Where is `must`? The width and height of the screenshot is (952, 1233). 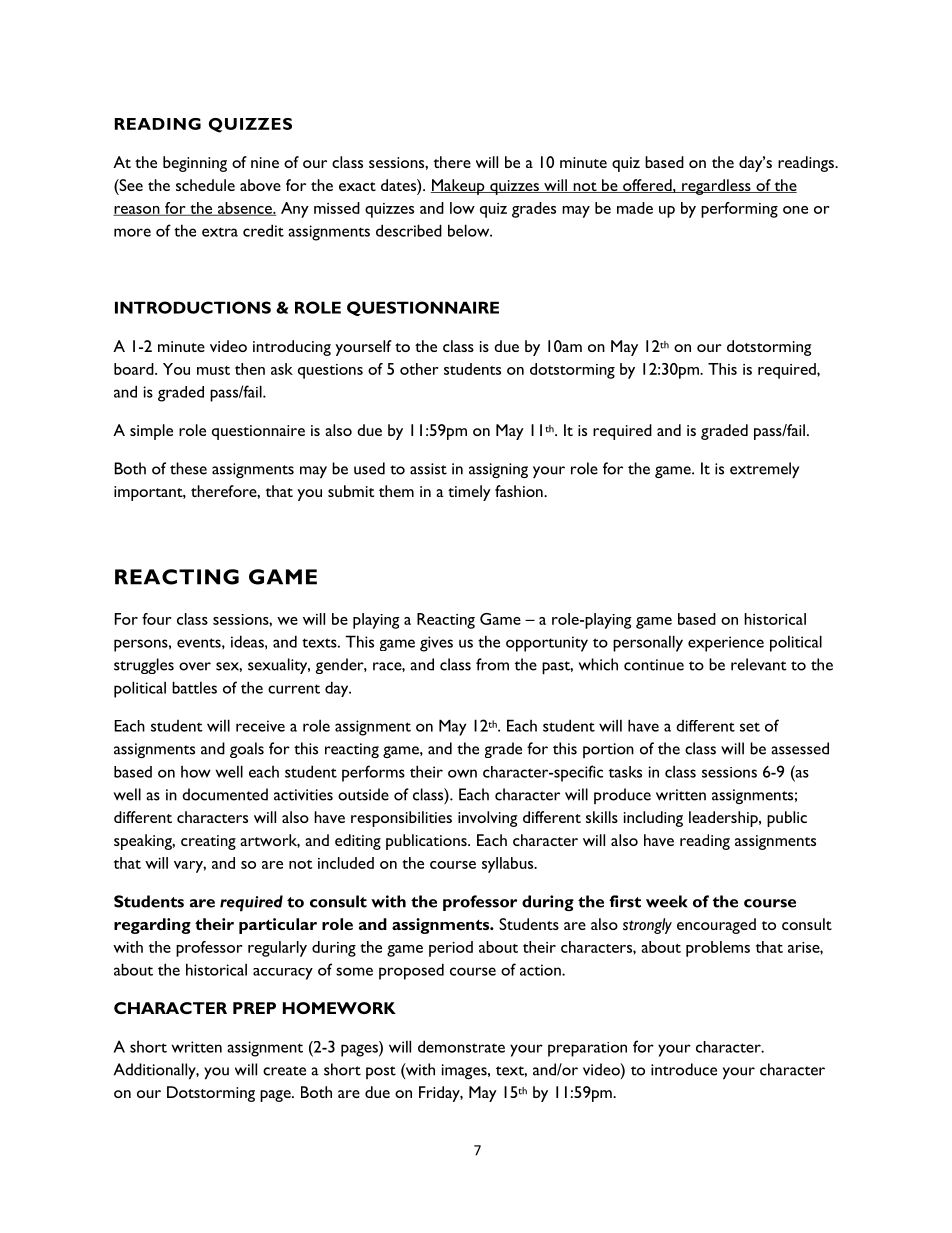
must is located at coordinates (213, 370).
